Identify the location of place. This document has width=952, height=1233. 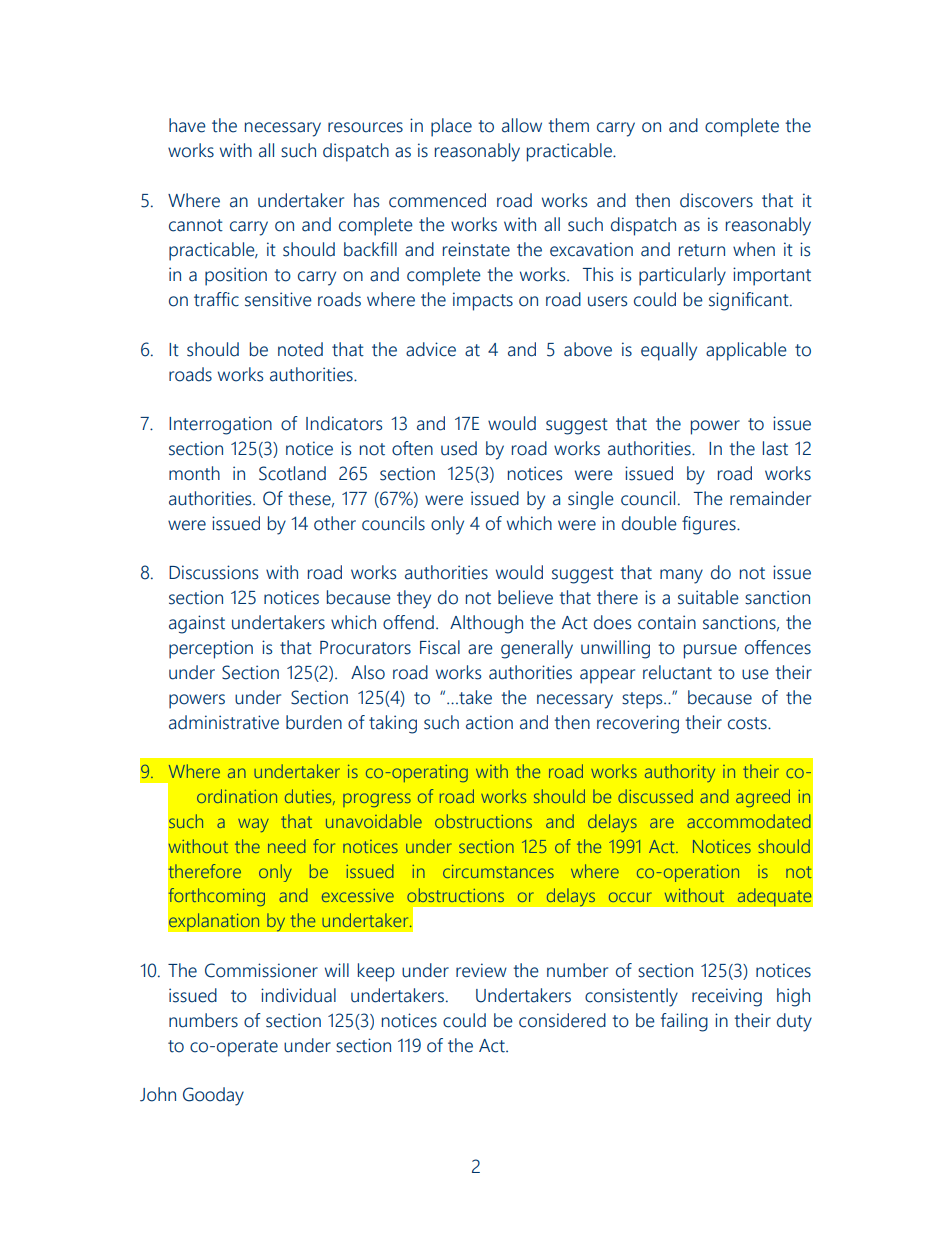
(451, 127).
